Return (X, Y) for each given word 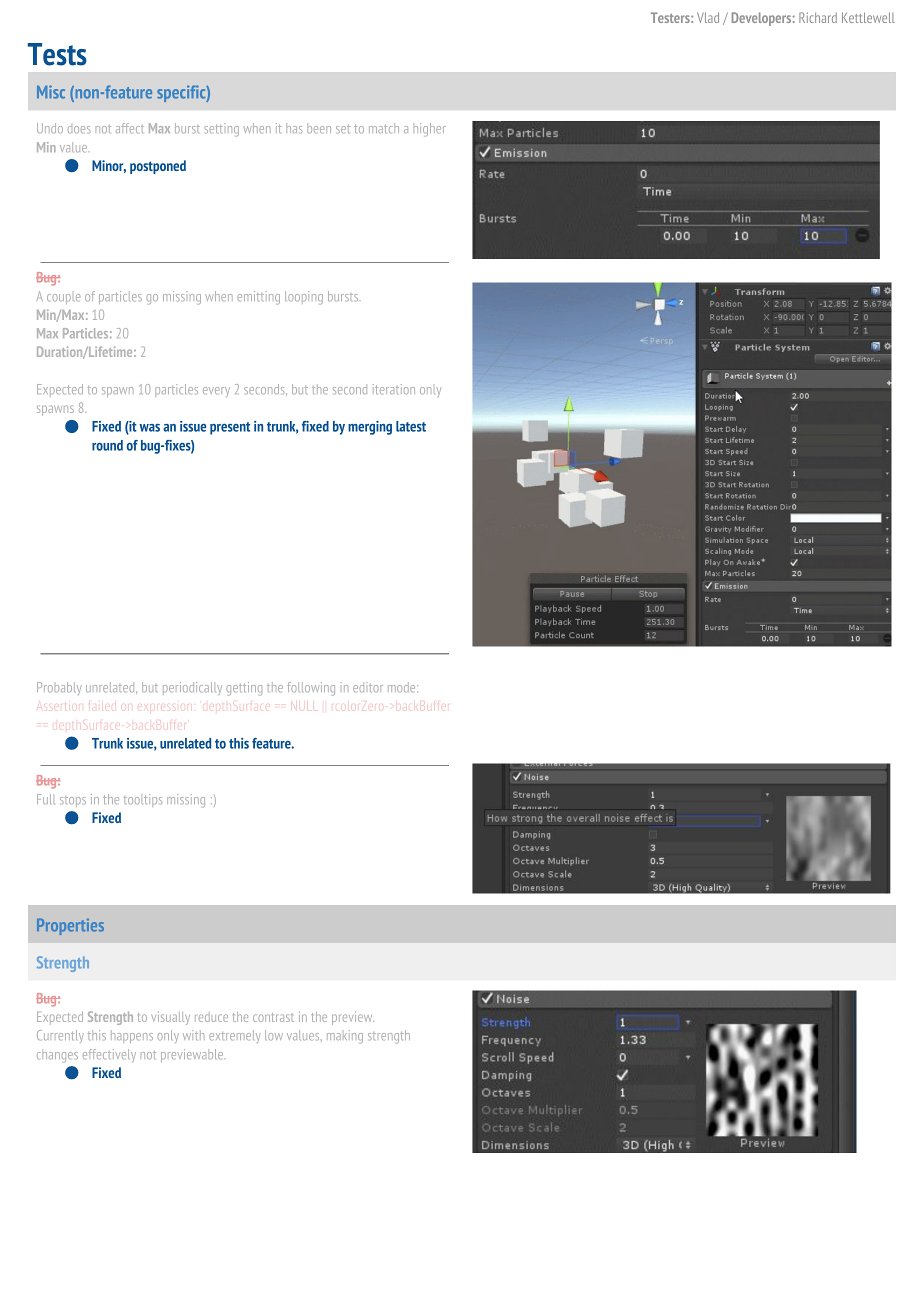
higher (430, 130)
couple (63, 299)
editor (368, 687)
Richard (818, 17)
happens (132, 1036)
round (107, 445)
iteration (394, 389)
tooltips (143, 800)
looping (304, 298)
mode (403, 687)
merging (370, 428)
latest (411, 426)
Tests (57, 54)
